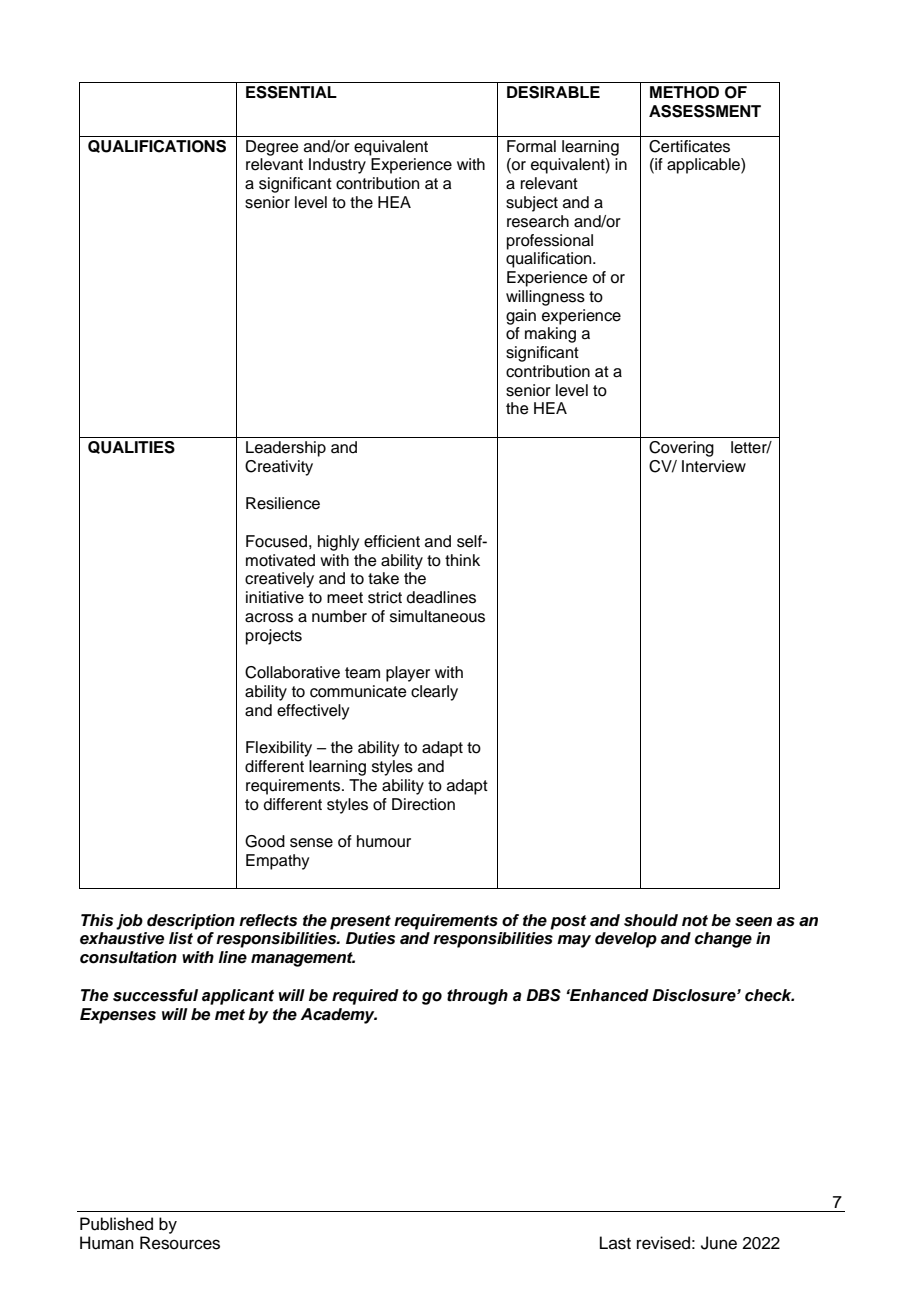 The width and height of the image is (924, 1309). I want to click on Industry, so click(337, 166).
